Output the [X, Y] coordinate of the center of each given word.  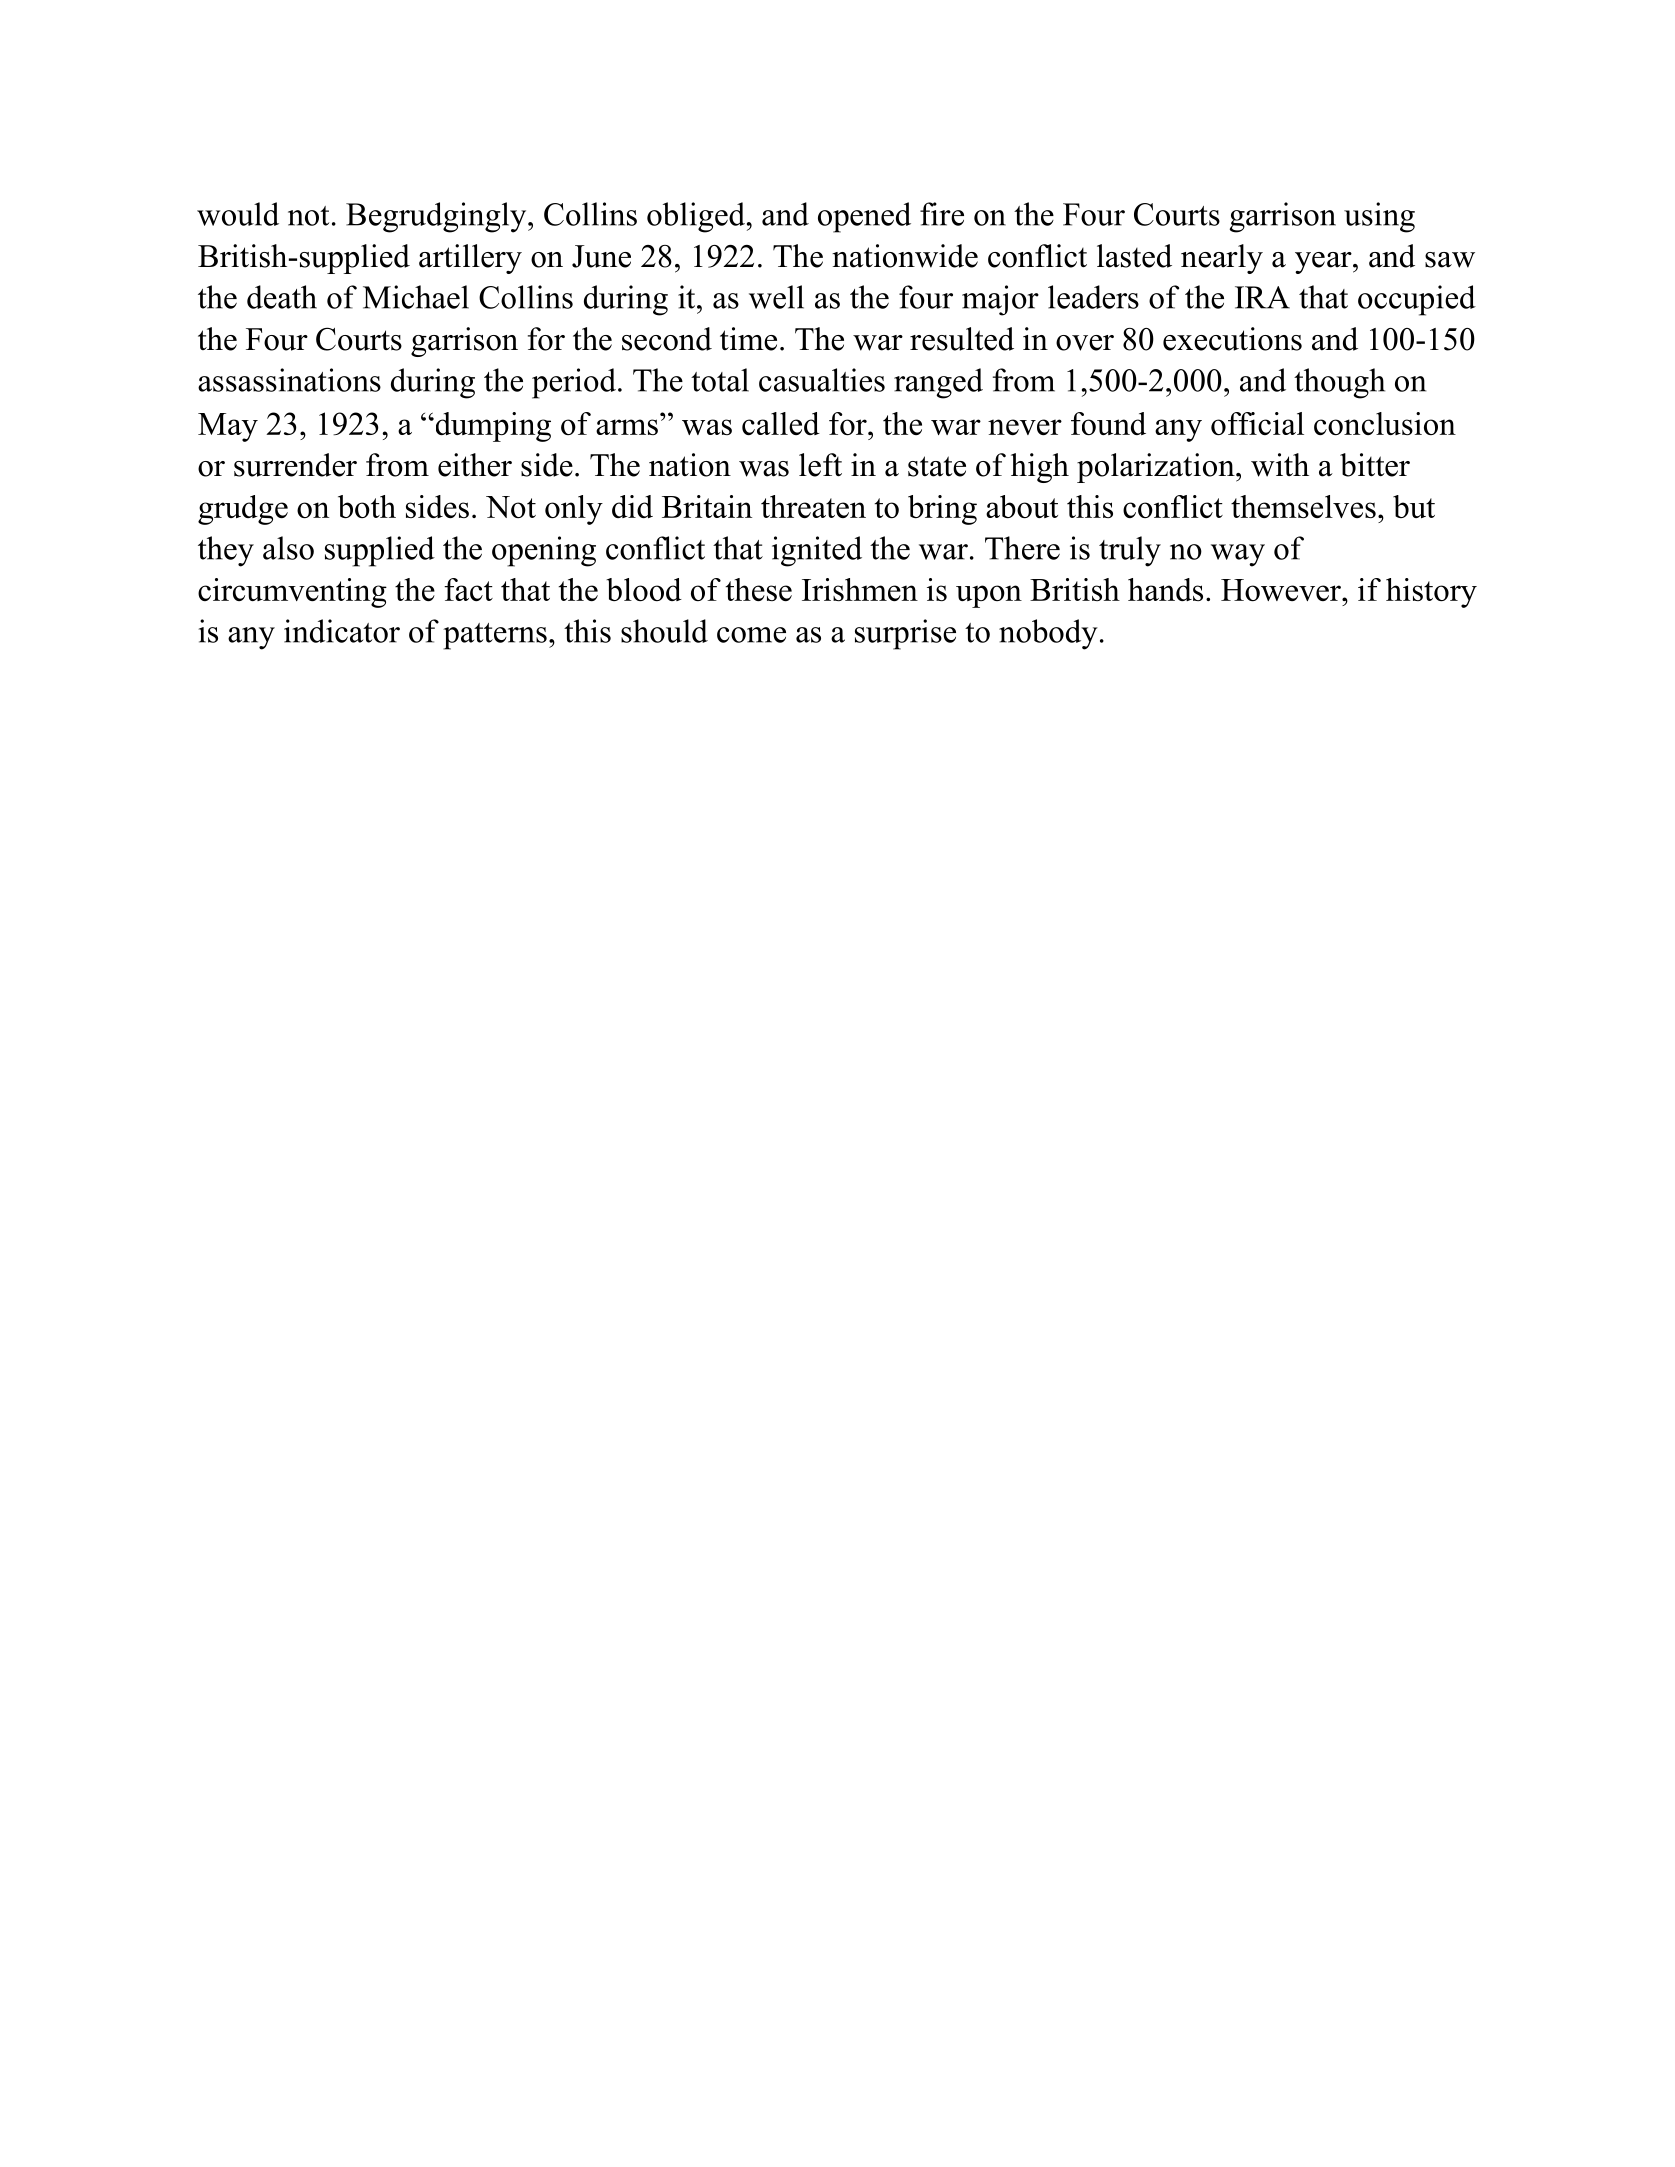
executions [1232, 339]
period [574, 383]
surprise [905, 634]
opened [864, 217]
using [1379, 217]
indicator [342, 631]
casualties [822, 380]
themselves [1303, 506]
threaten [813, 506]
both [367, 506]
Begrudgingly [437, 217]
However [1282, 590]
